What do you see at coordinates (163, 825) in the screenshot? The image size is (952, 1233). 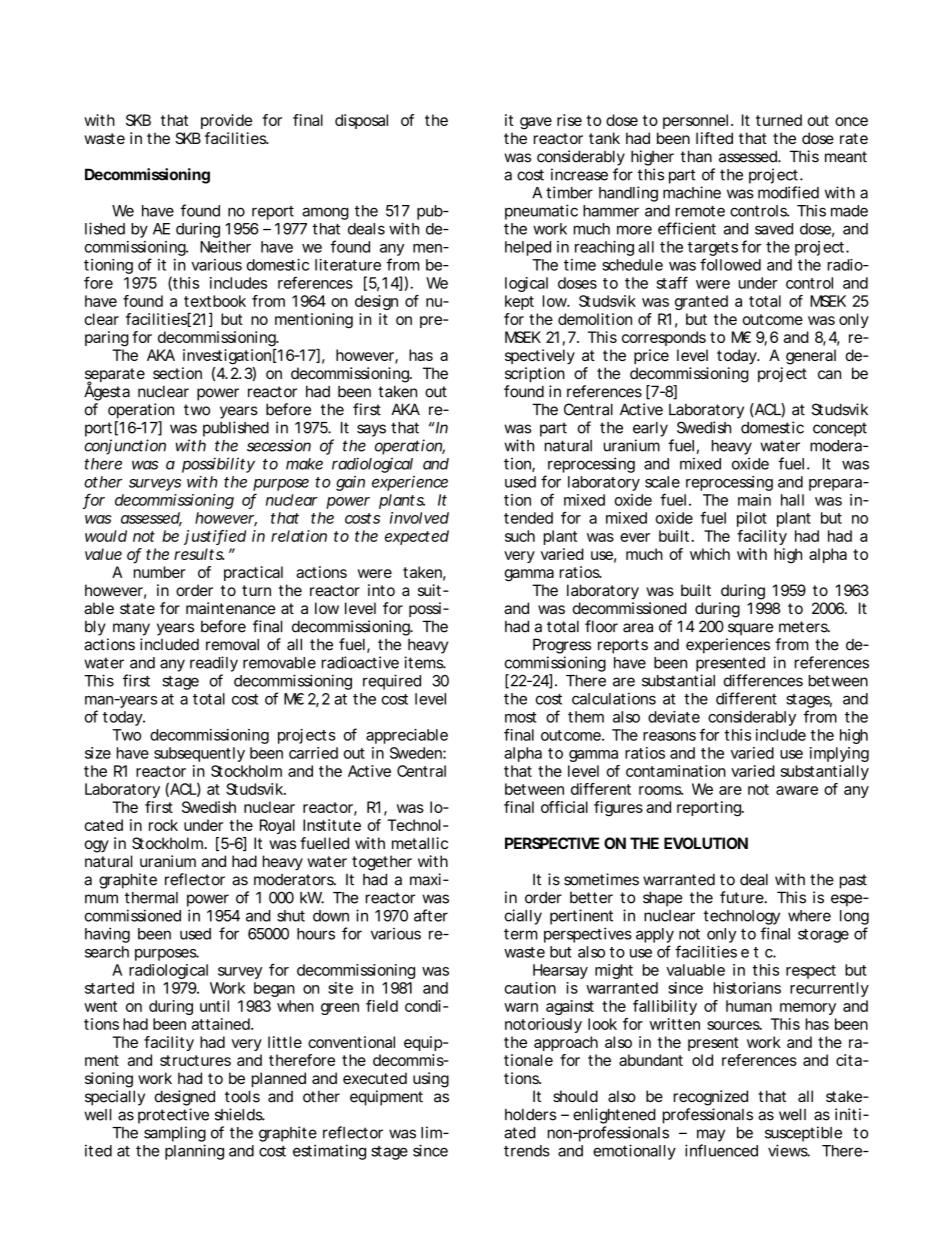 I see `rock` at bounding box center [163, 825].
